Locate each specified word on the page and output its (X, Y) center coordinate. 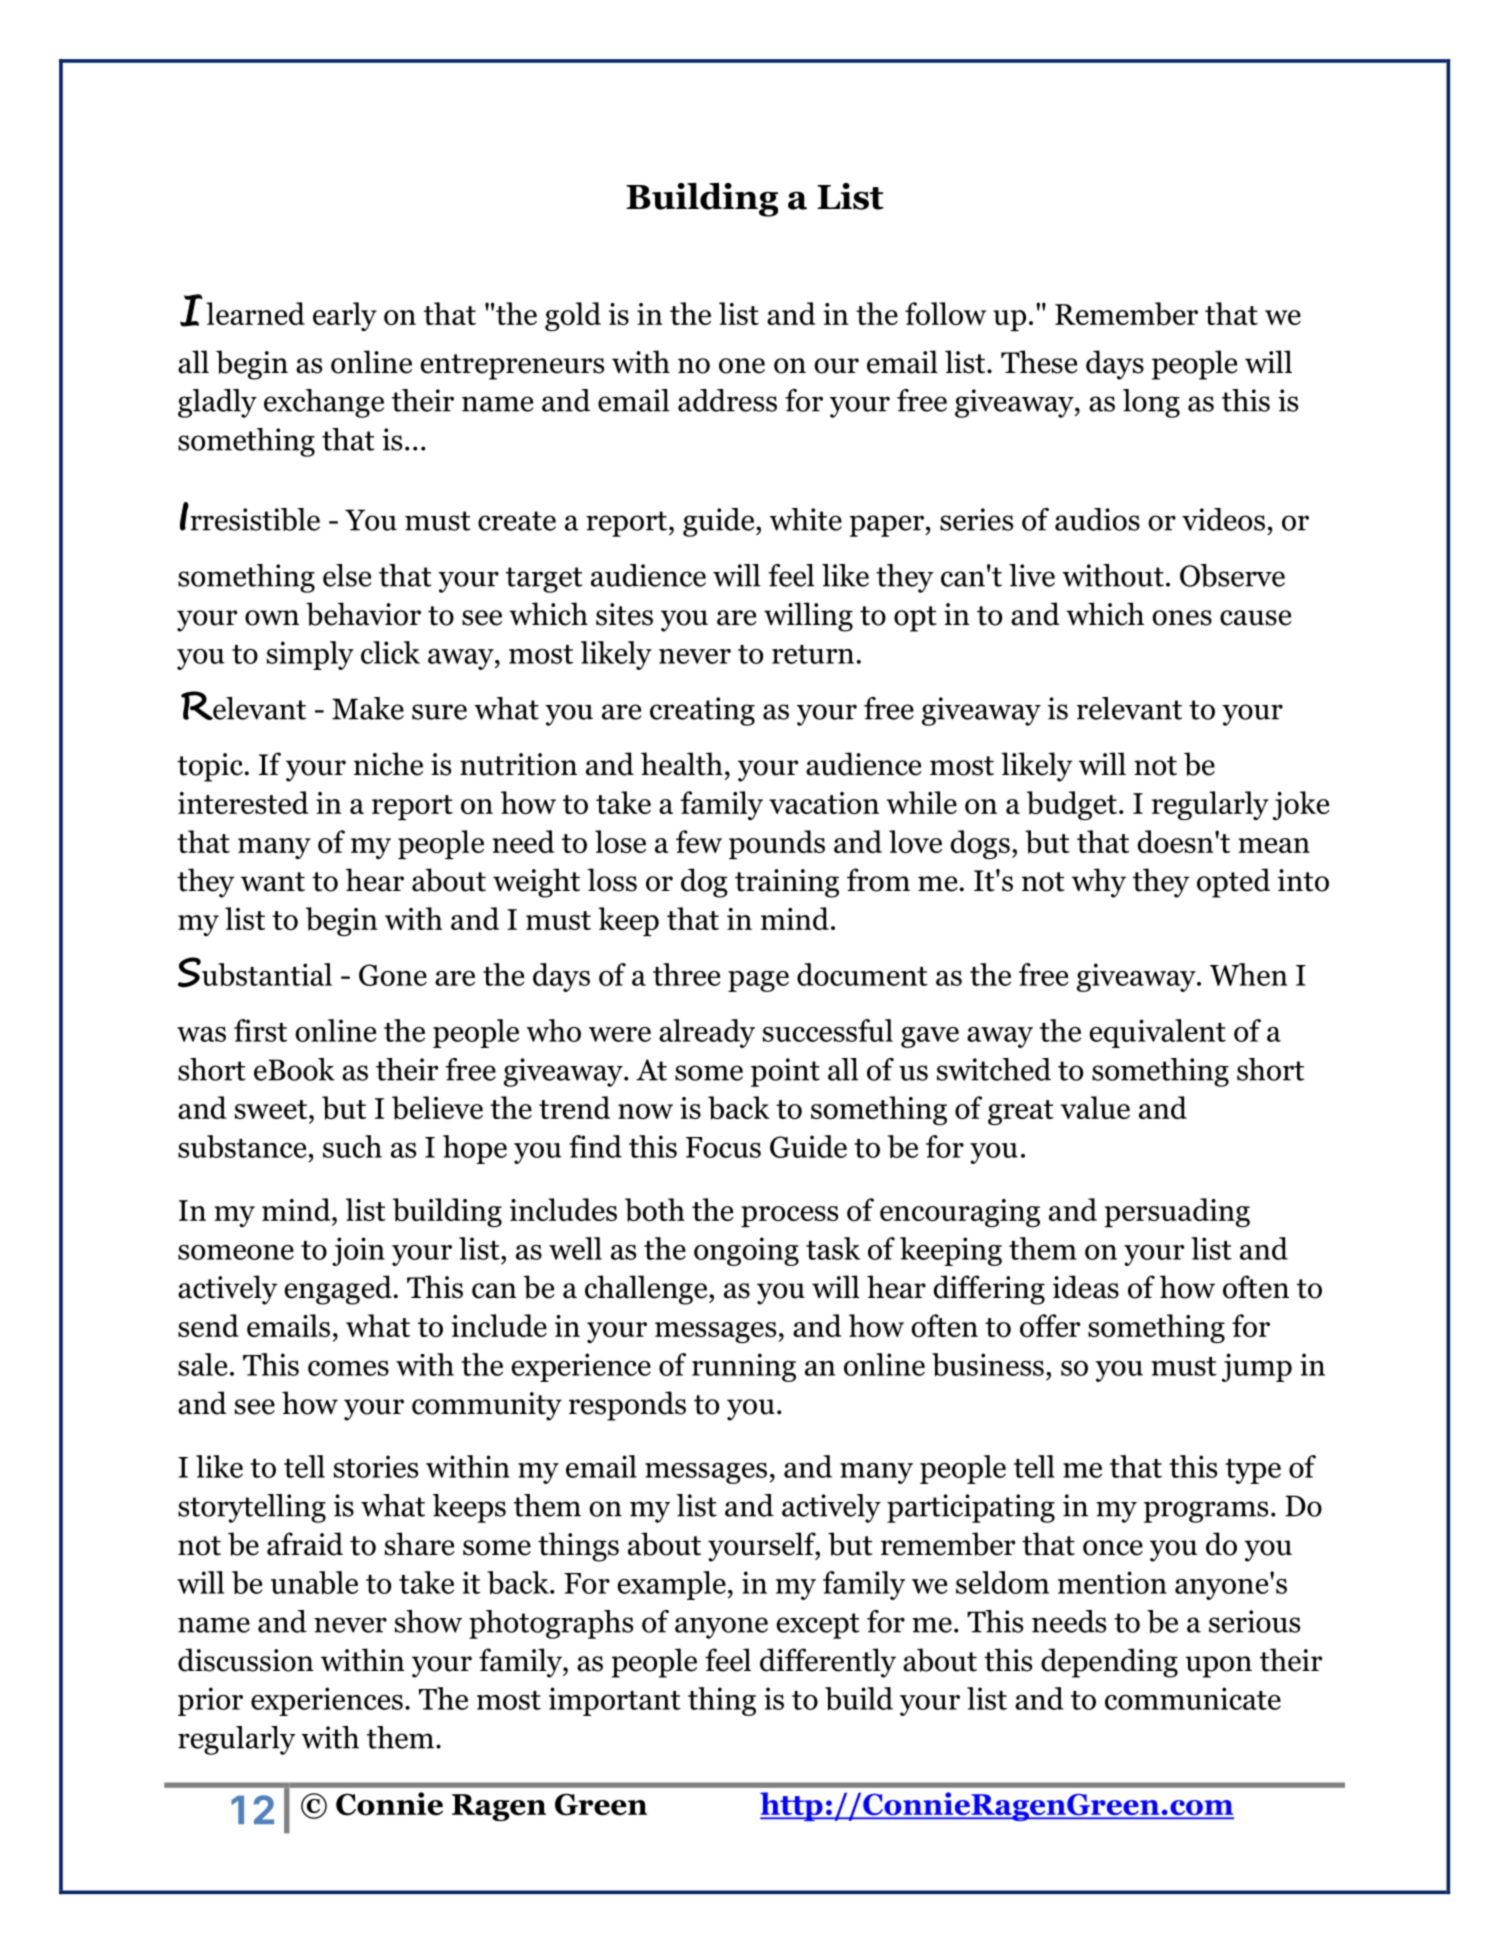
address (727, 400)
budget (1072, 805)
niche (388, 764)
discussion (246, 1660)
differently (828, 1663)
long (1151, 403)
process (789, 1216)
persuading (1177, 1212)
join (358, 1251)
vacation (824, 803)
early (345, 316)
